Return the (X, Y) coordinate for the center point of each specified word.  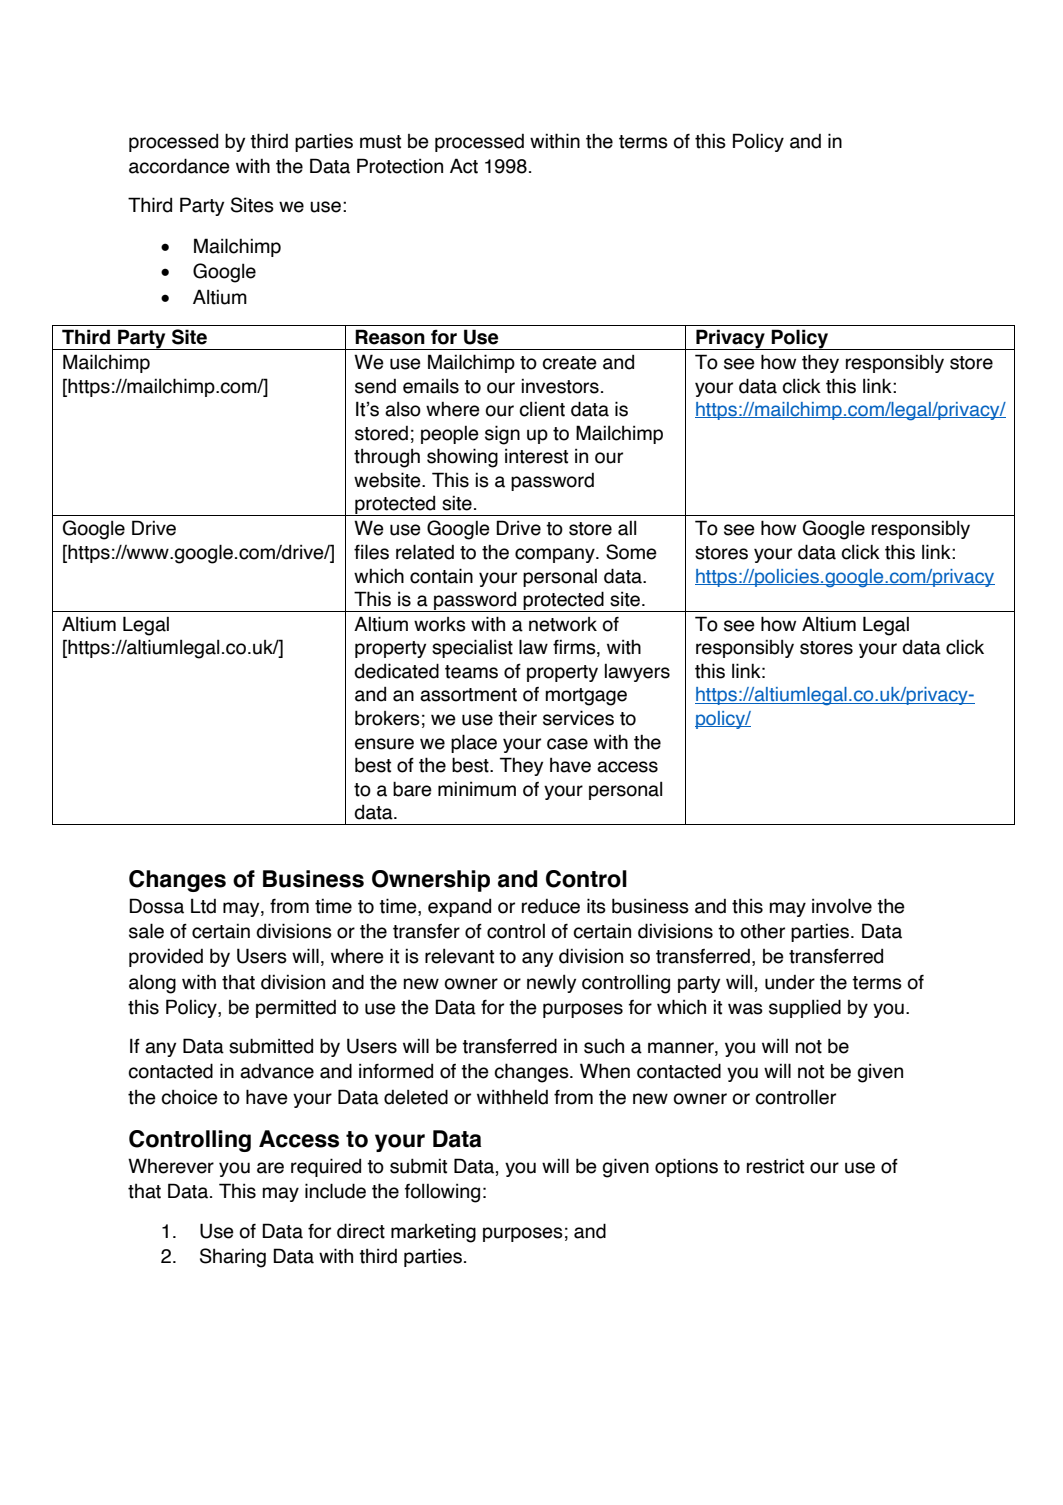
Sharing (233, 1258)
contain (441, 576)
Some (631, 552)
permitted (296, 1008)
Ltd (203, 906)
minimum (477, 789)
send (375, 386)
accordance (179, 166)
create (569, 363)
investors (560, 386)
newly (551, 983)
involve (842, 906)
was (745, 1009)
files (371, 552)
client (542, 409)
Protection (400, 166)
